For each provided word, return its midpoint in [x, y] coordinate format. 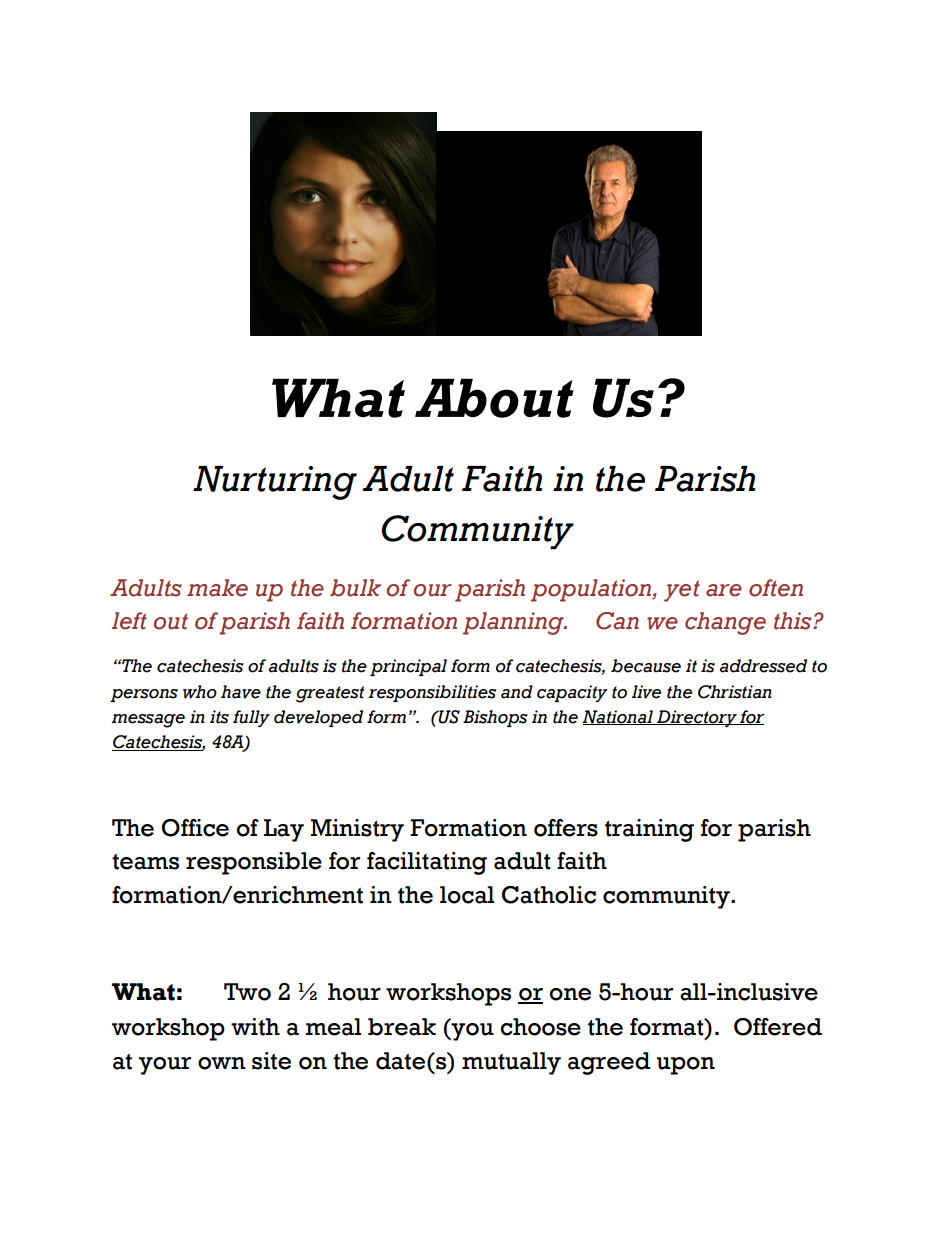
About [494, 398]
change [725, 623]
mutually [511, 1063]
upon [686, 1066]
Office [195, 828]
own [222, 1063]
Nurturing [275, 483]
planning [514, 623]
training [649, 830]
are [724, 590]
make [217, 588]
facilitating [427, 863]
